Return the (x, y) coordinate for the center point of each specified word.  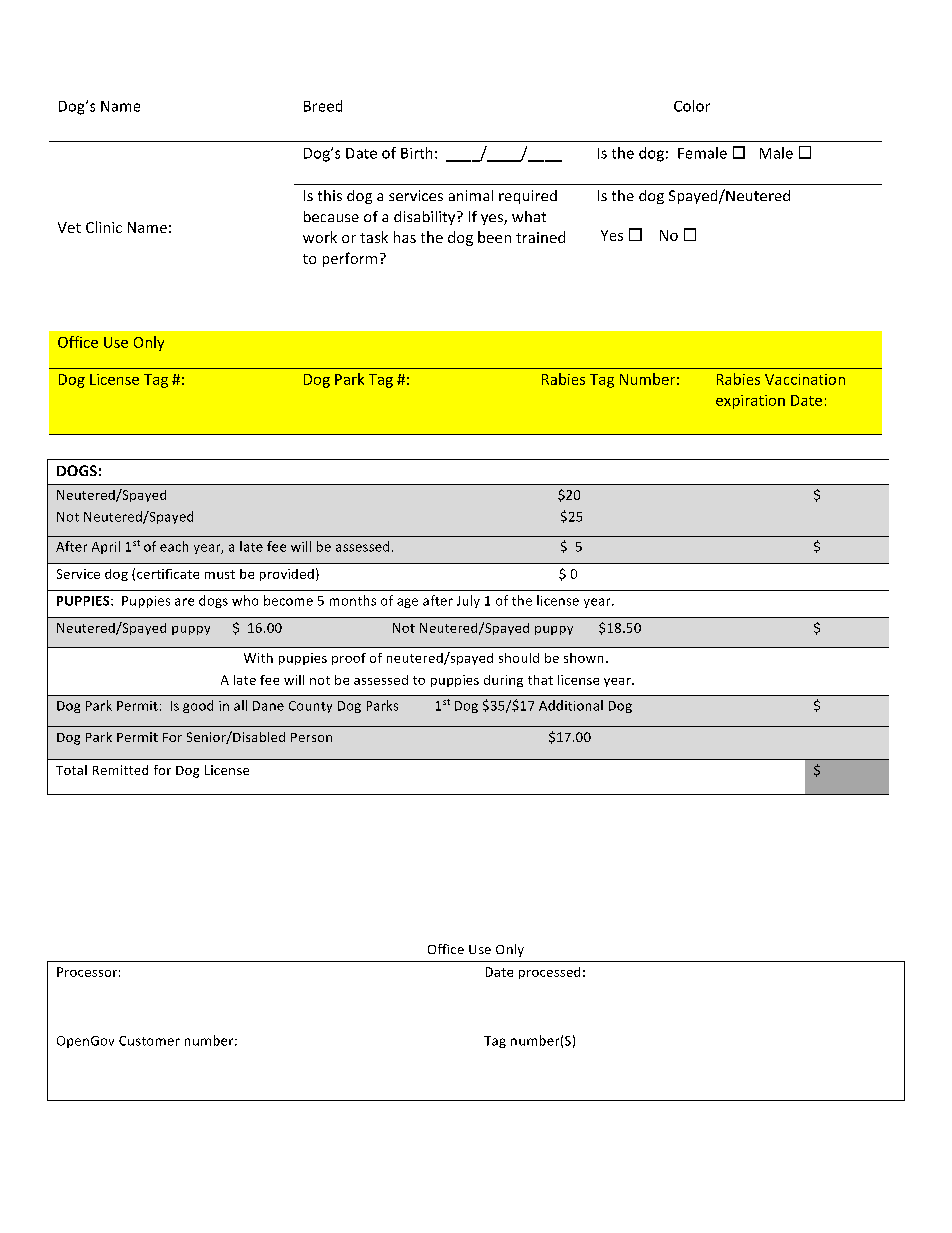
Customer (149, 1041)
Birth (416, 153)
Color (692, 106)
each (174, 546)
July (468, 601)
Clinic (104, 227)
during (503, 681)
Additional (571, 705)
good (198, 706)
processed (549, 973)
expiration (750, 402)
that (540, 680)
